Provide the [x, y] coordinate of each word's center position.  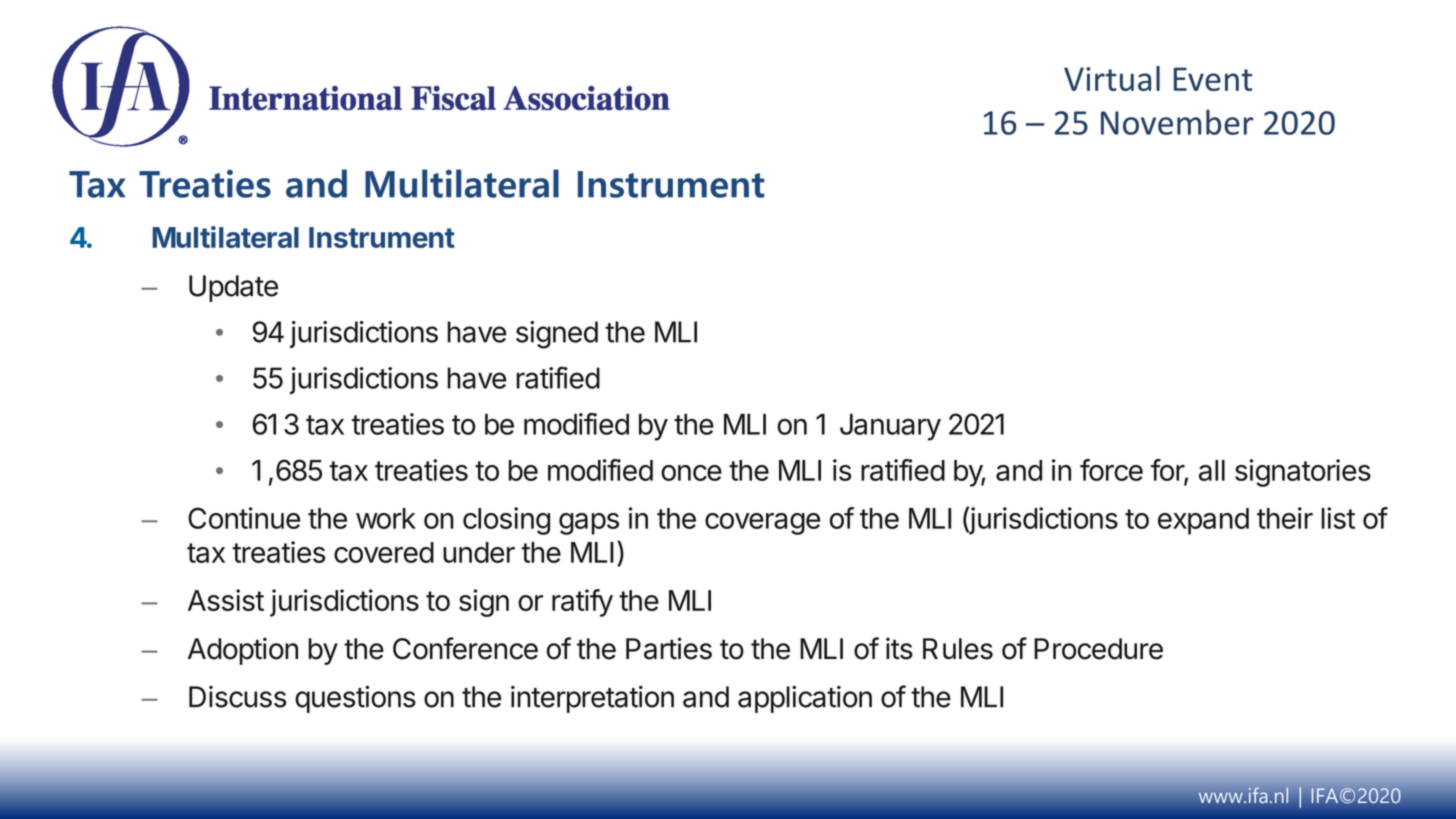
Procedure [1098, 649]
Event [1213, 79]
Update [233, 288]
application [805, 699]
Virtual [1112, 78]
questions [355, 699]
